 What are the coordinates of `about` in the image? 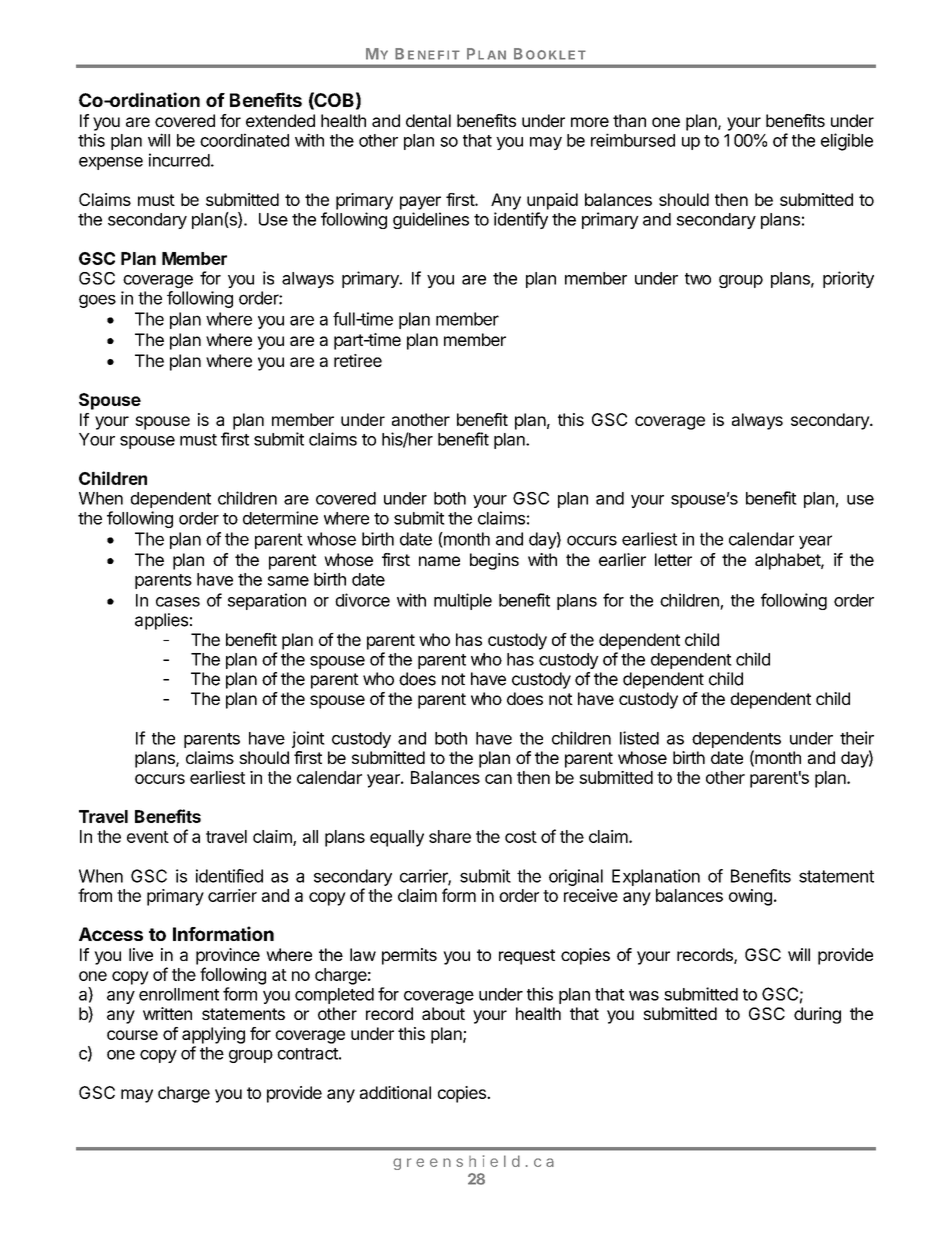 It's located at (443, 1013).
